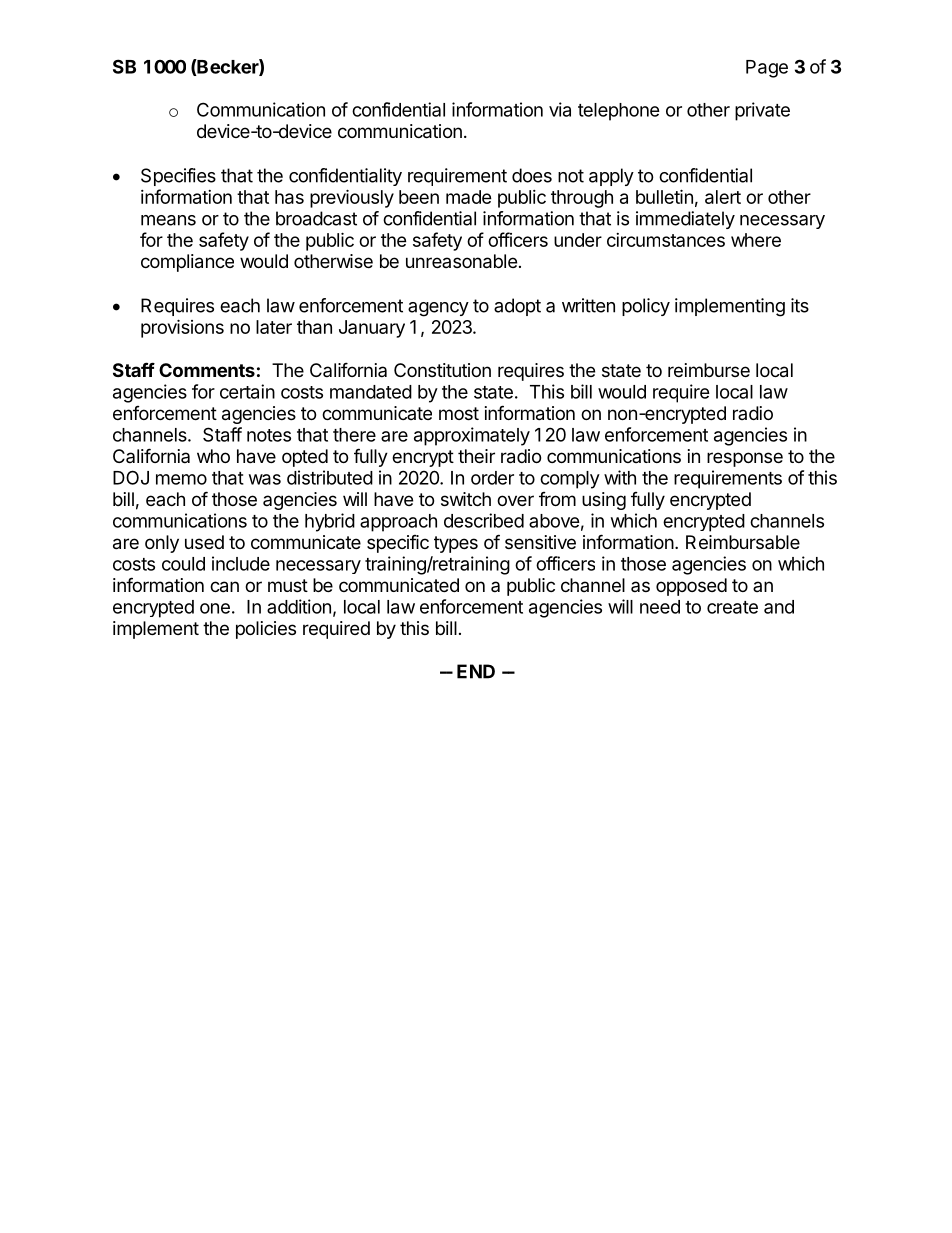 This screenshot has height=1233, width=952. What do you see at coordinates (756, 240) in the screenshot?
I see `where` at bounding box center [756, 240].
